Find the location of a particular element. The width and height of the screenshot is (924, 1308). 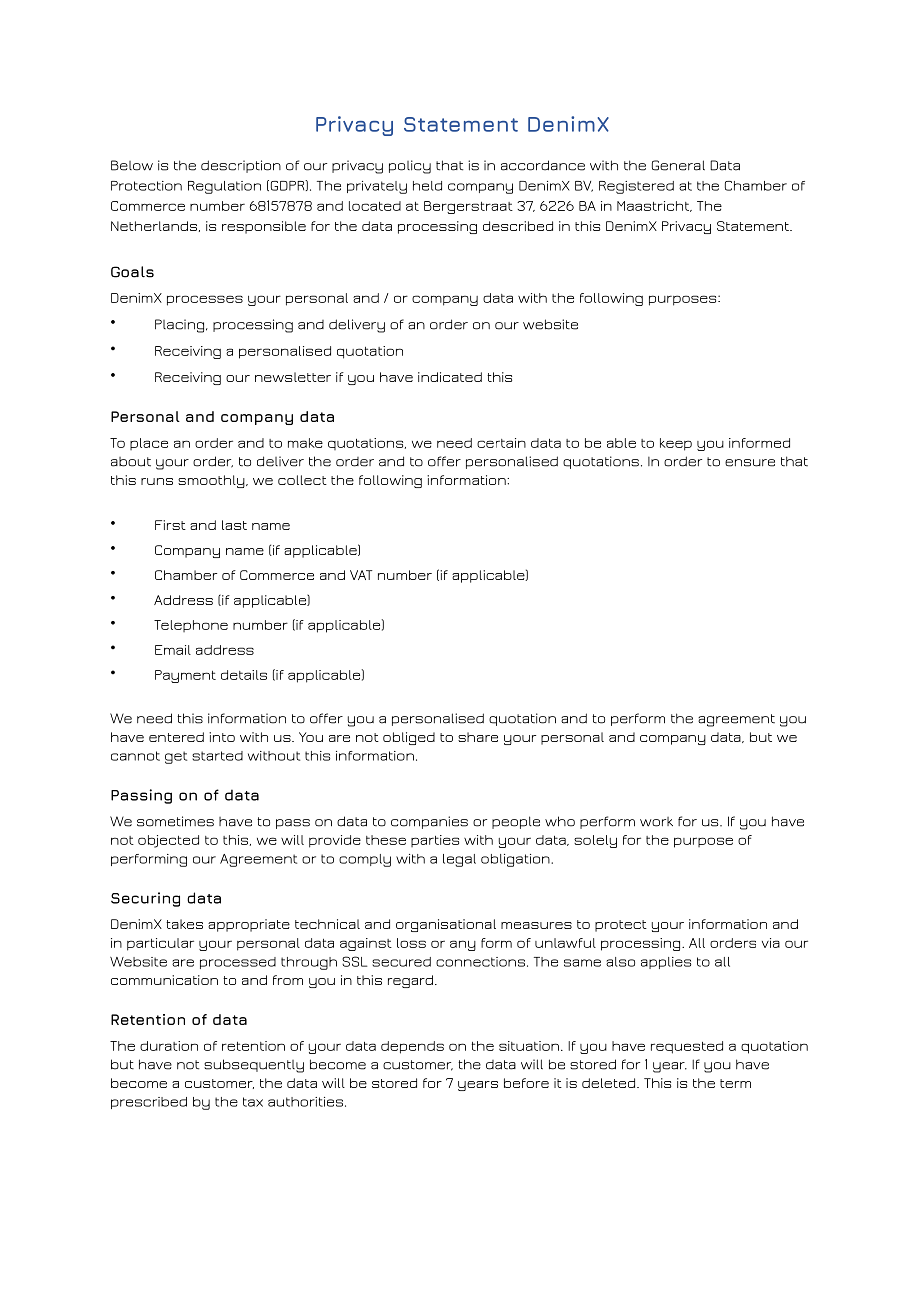

General is located at coordinates (678, 165).
